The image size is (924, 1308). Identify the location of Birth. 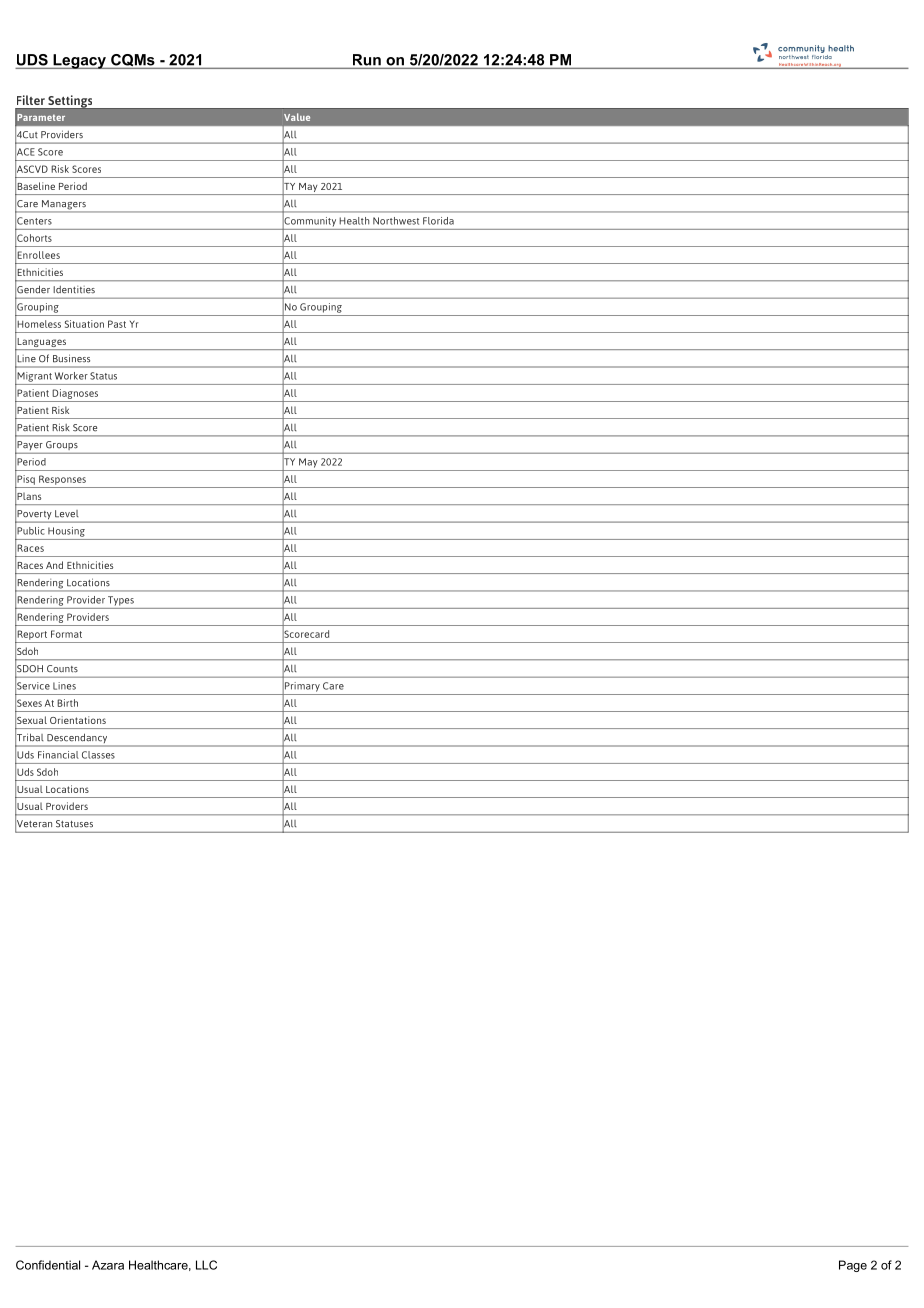
(67, 703).
